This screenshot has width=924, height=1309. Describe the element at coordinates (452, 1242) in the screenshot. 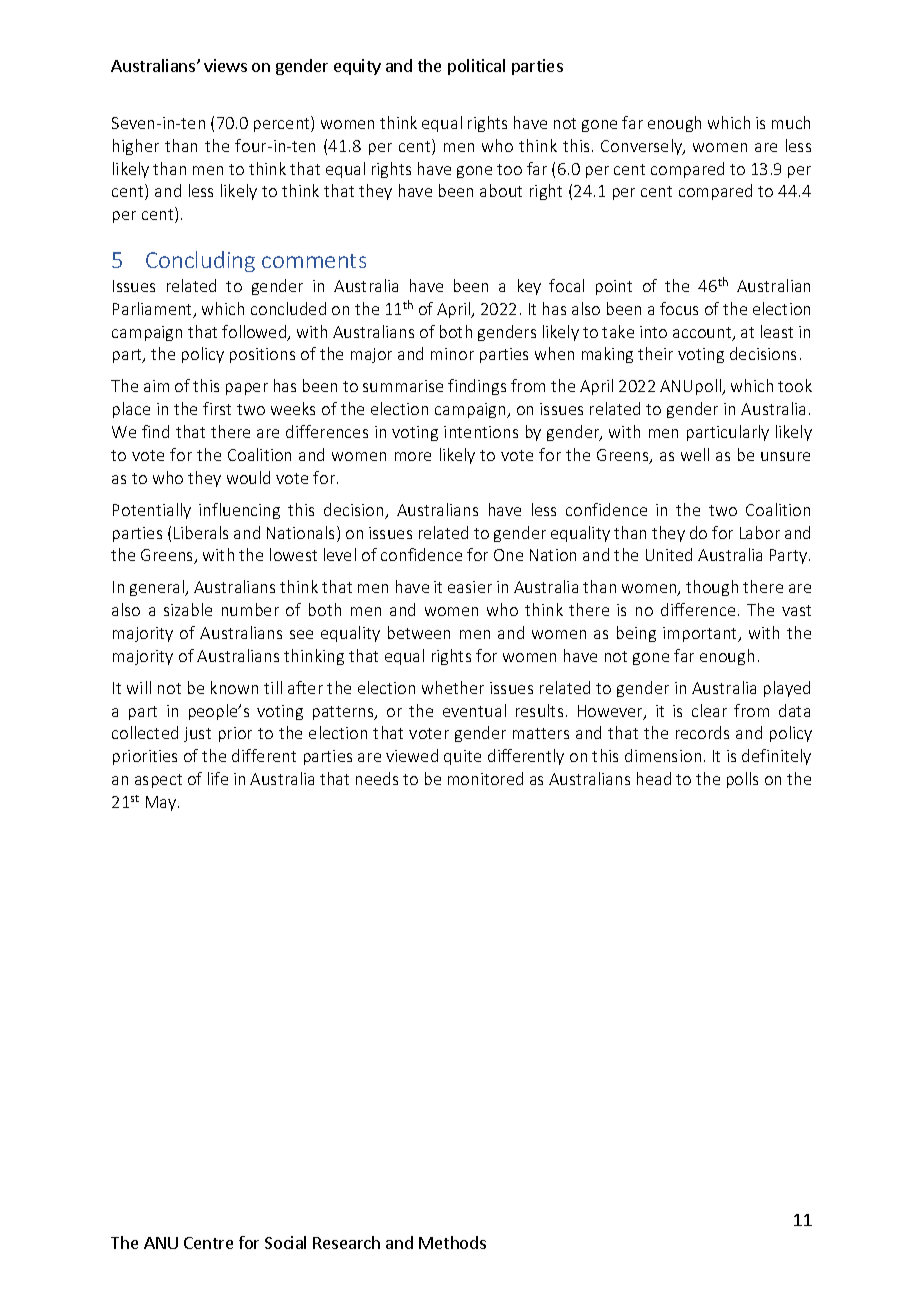

I see `Methods` at that location.
